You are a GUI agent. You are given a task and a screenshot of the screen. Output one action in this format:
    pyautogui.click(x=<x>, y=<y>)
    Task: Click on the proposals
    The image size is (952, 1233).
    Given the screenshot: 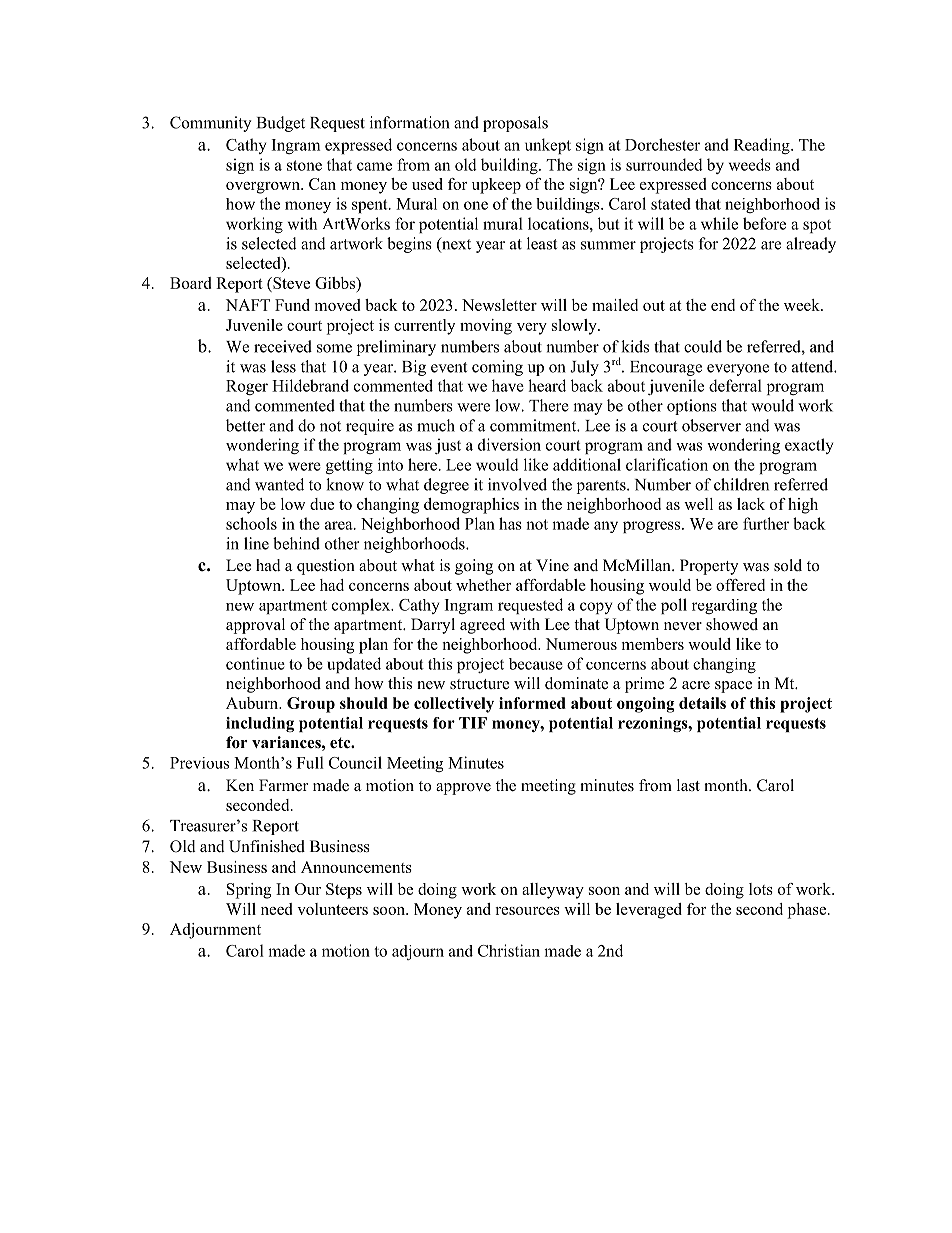 What is the action you would take?
    pyautogui.click(x=515, y=124)
